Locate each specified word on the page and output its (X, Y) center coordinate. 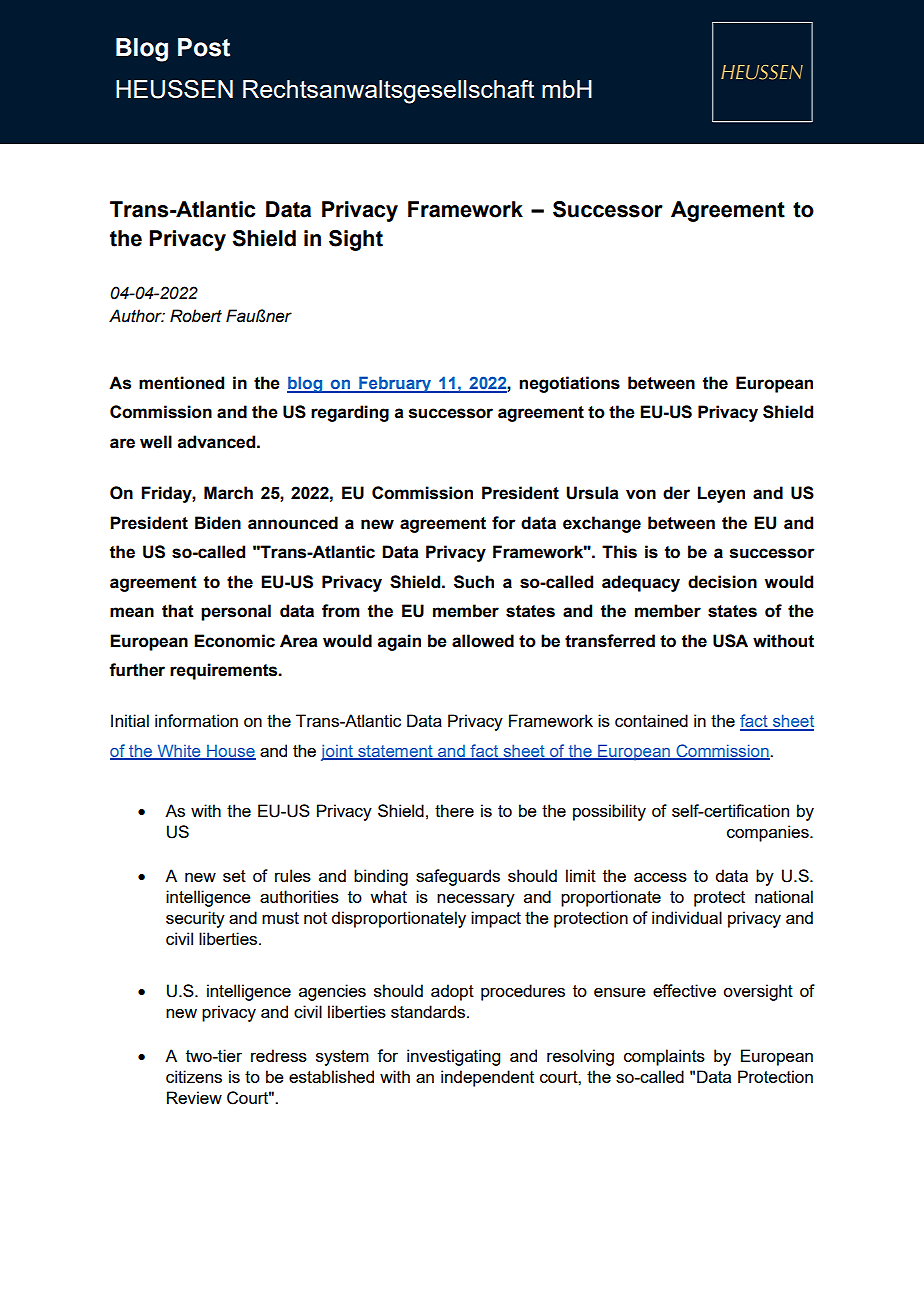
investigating (453, 1057)
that (178, 611)
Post (204, 47)
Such (474, 582)
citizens (194, 1076)
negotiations (569, 384)
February (395, 384)
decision (722, 582)
